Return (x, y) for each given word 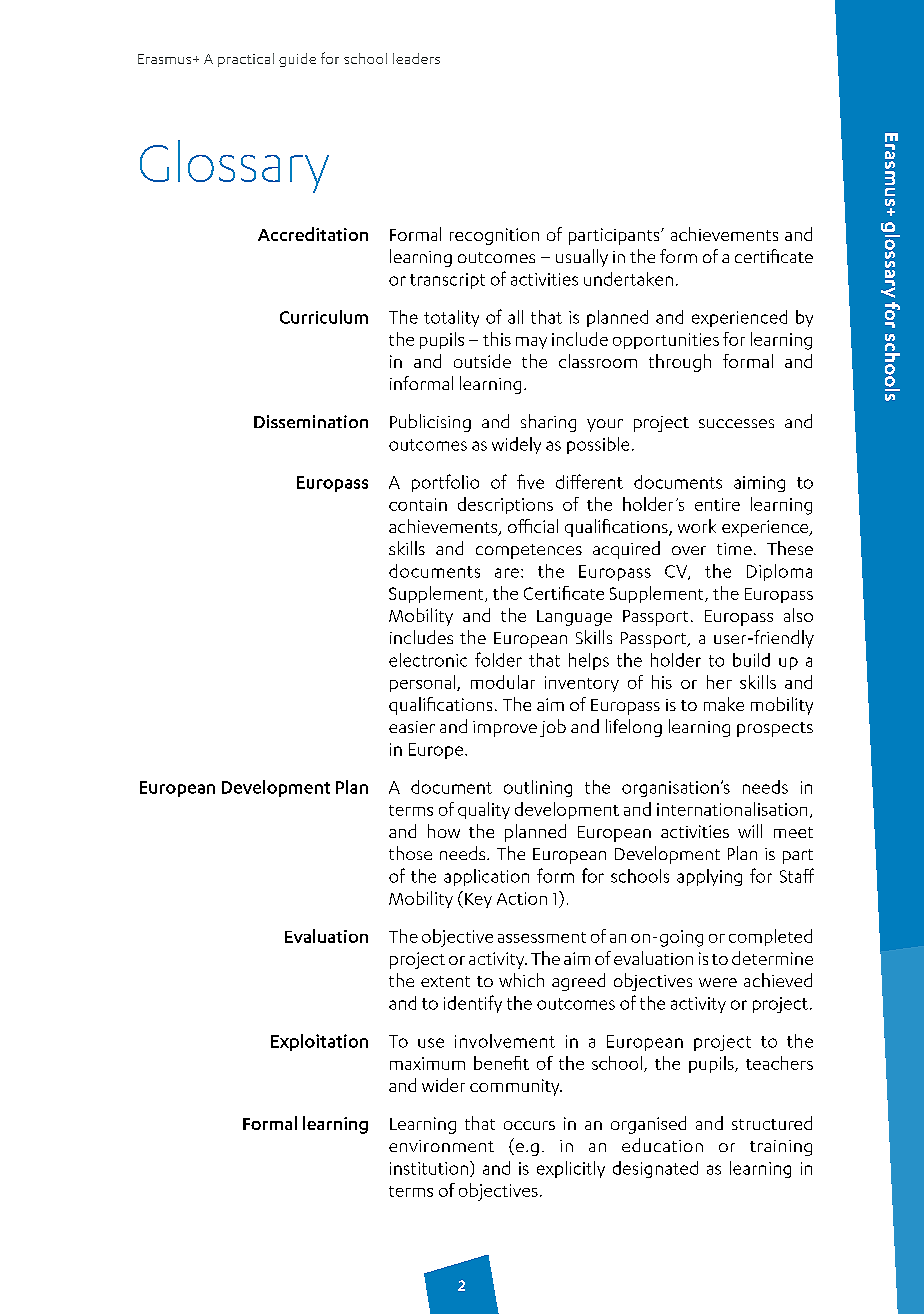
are (507, 573)
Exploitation (319, 1042)
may (531, 343)
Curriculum (324, 317)
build (751, 660)
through (680, 363)
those (410, 853)
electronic (428, 660)
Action (522, 898)
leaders (416, 58)
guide (297, 60)
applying (709, 877)
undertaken (628, 279)
